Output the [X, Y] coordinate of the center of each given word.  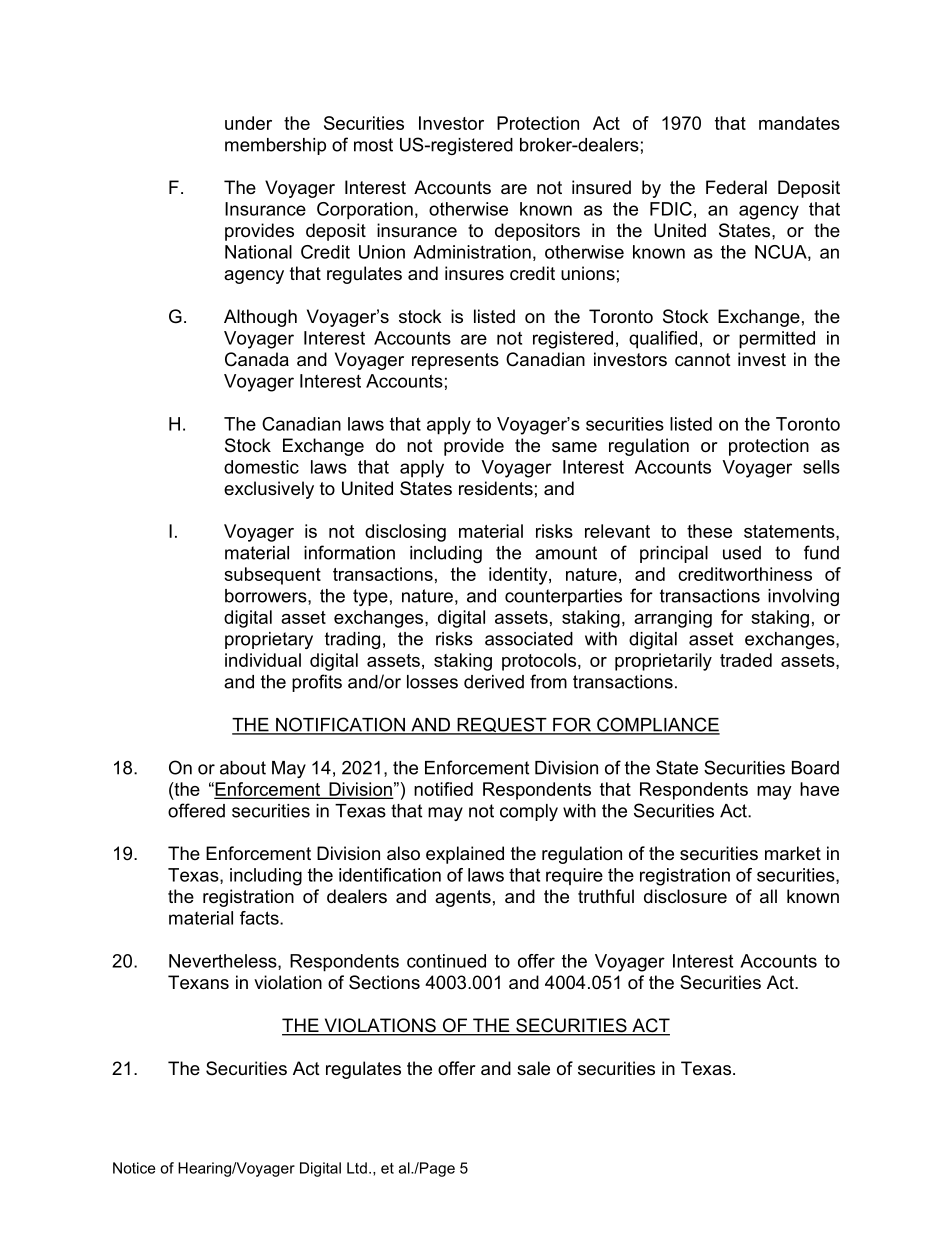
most [373, 145]
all [768, 896]
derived [494, 682]
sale [533, 1068]
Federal [736, 187]
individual [263, 660]
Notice [134, 1168]
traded [746, 660]
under [248, 123]
